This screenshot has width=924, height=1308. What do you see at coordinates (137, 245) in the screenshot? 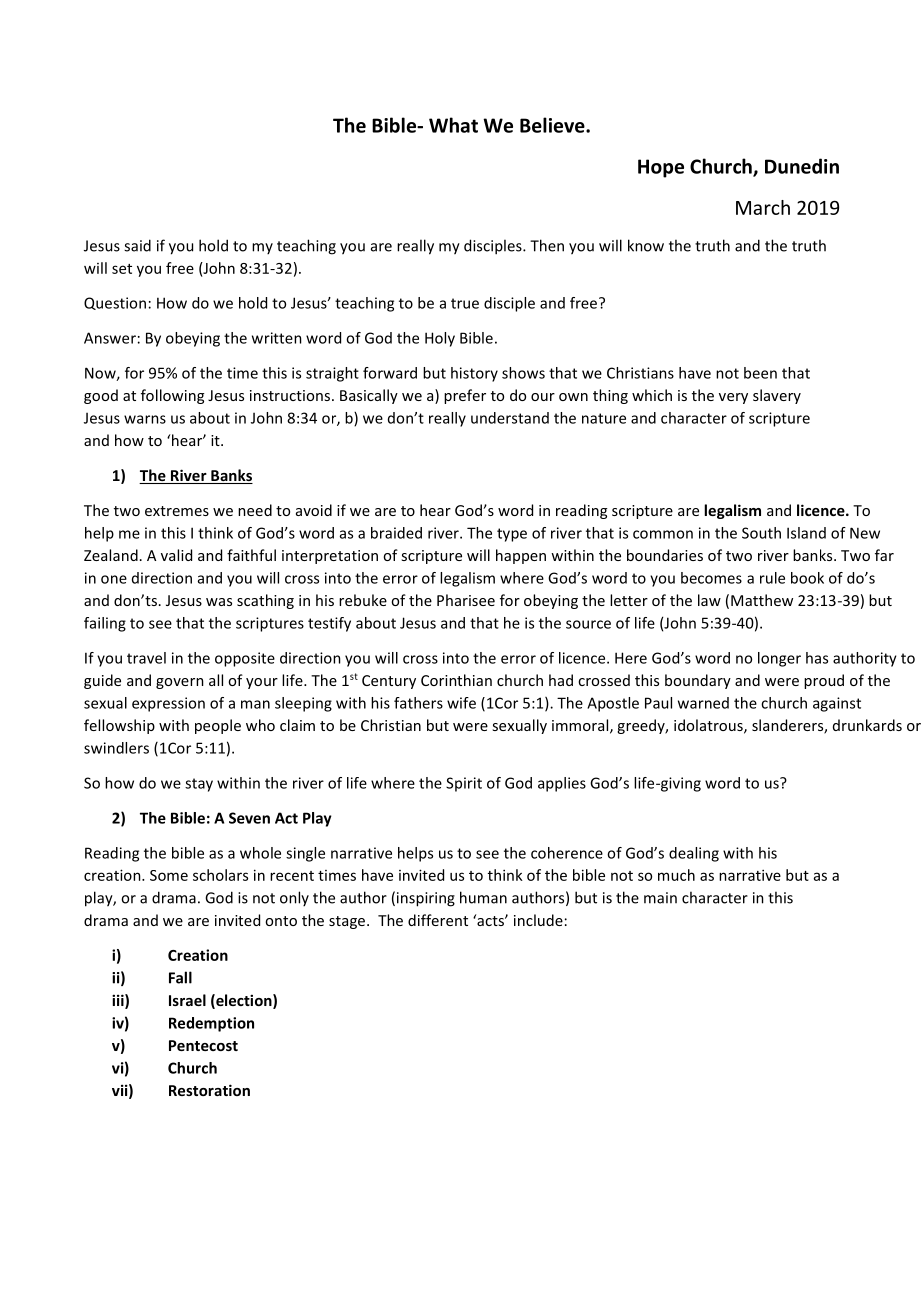
I see `said` at bounding box center [137, 245].
